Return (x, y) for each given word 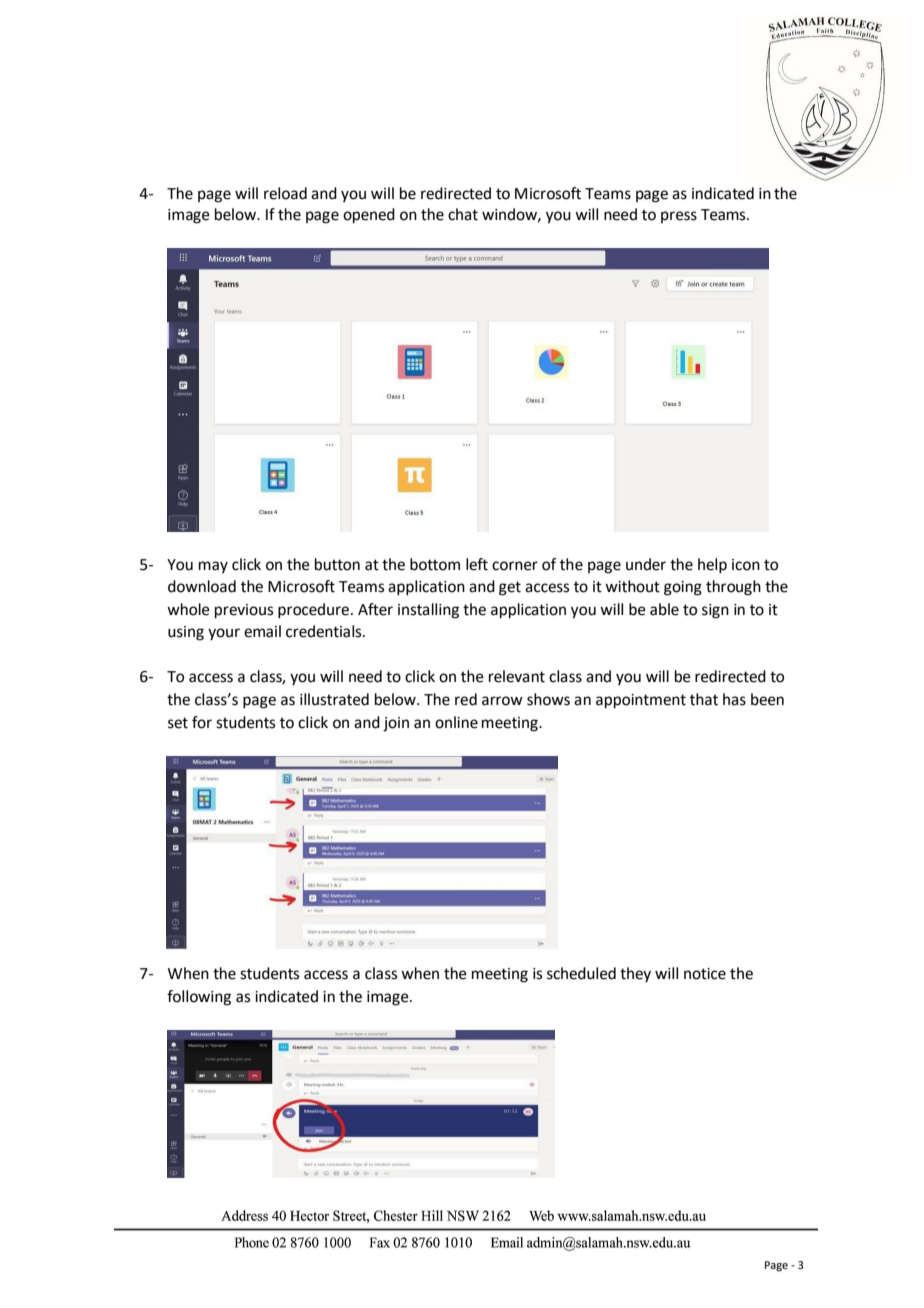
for (202, 722)
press (679, 217)
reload (285, 193)
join (396, 724)
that (704, 699)
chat (463, 214)
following (199, 998)
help (712, 566)
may (213, 567)
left (477, 564)
